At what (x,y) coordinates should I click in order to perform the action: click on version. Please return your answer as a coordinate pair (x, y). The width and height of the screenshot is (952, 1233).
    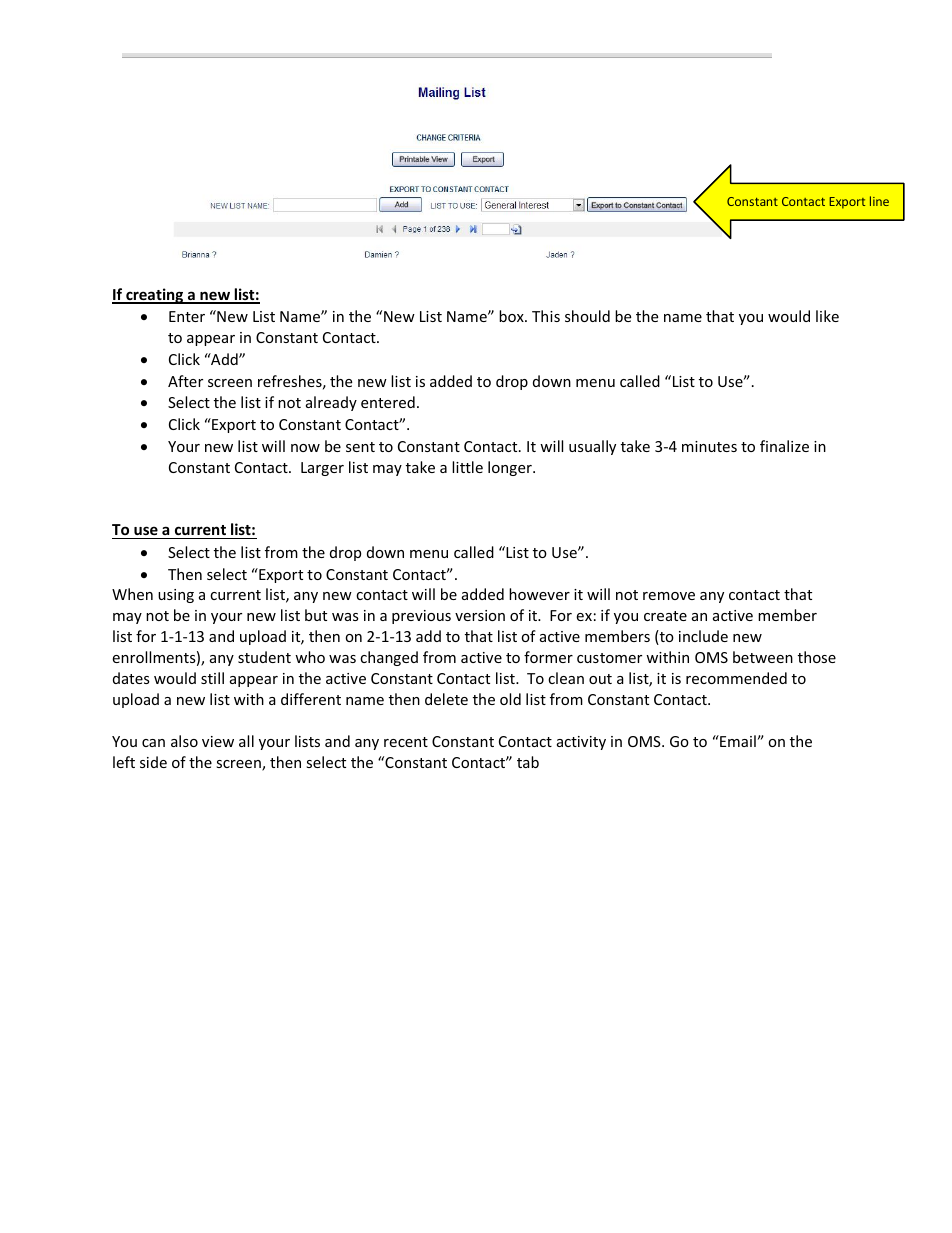
    Looking at the image, I should click on (480, 615).
